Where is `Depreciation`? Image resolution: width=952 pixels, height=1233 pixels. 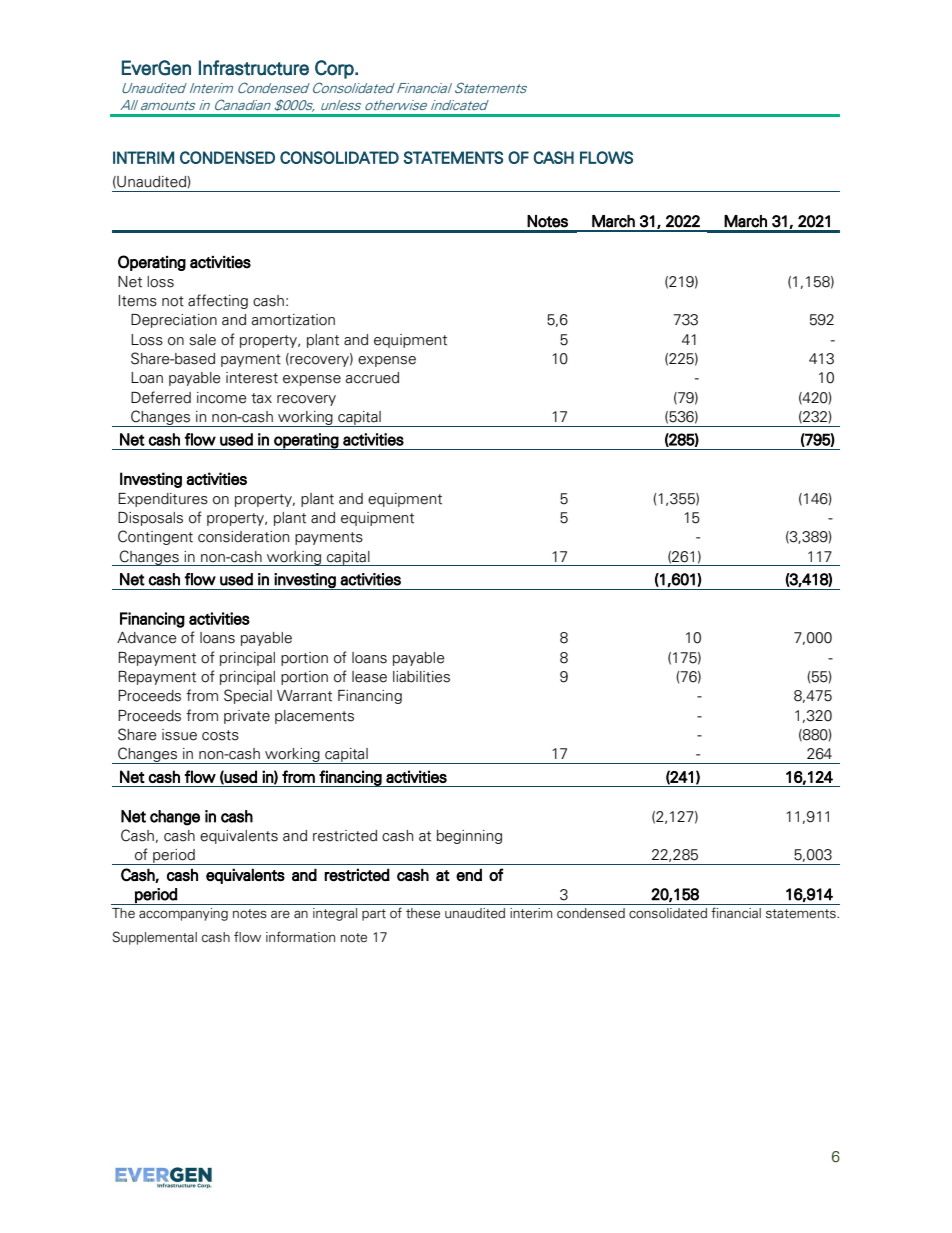
Depreciation is located at coordinates (174, 321).
